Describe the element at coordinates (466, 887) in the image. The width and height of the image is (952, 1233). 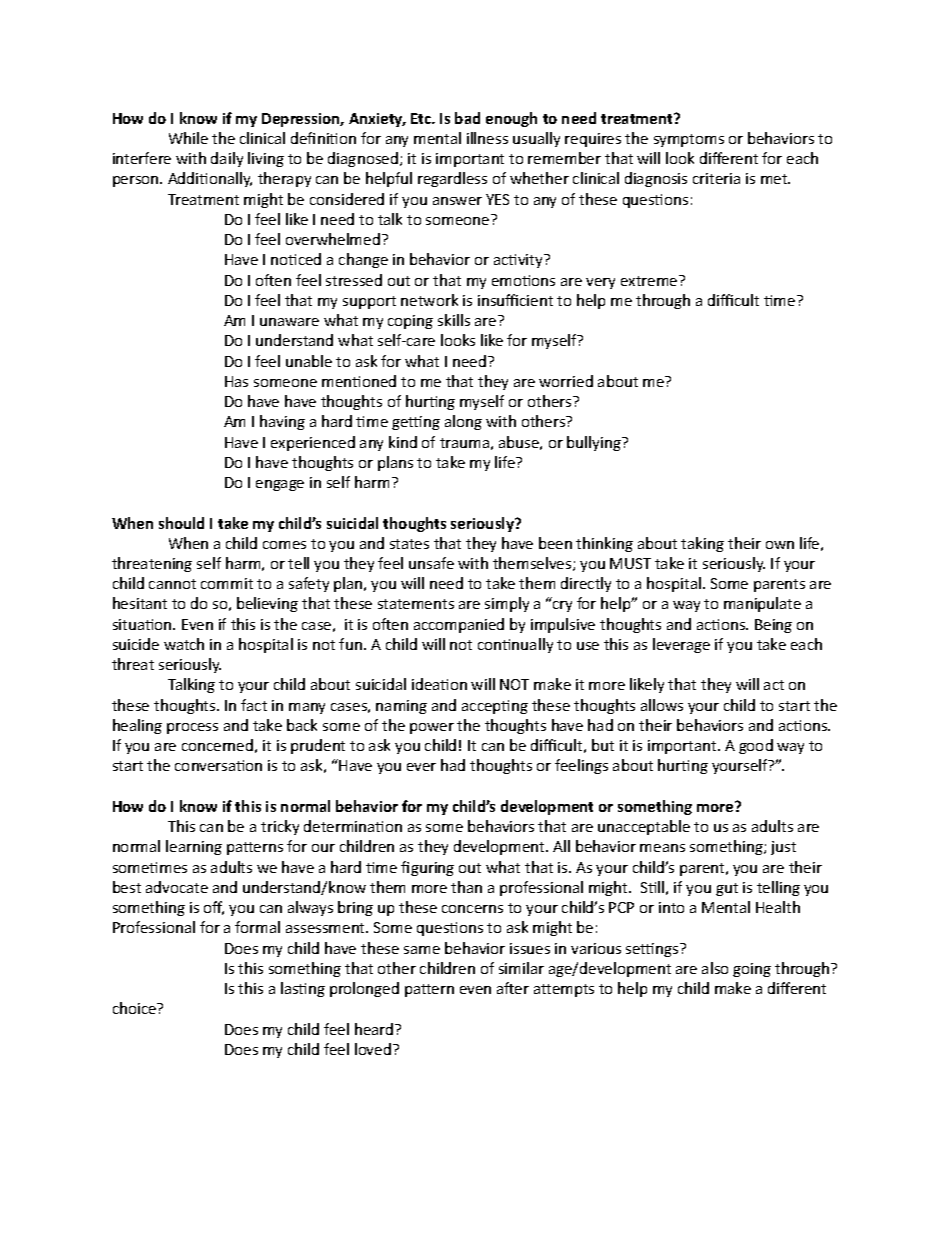
I see `than` at that location.
